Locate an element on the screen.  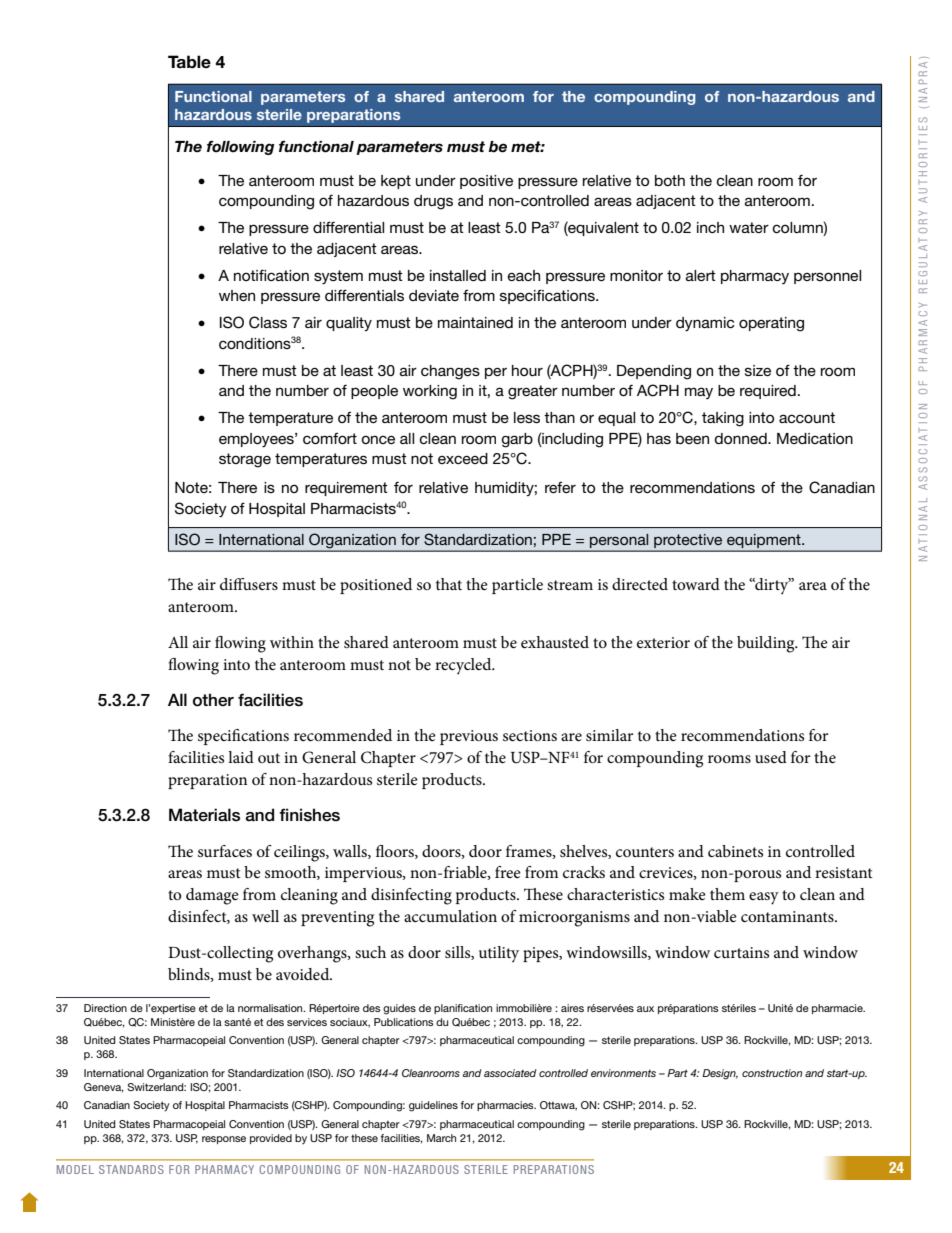
both is located at coordinates (670, 180).
